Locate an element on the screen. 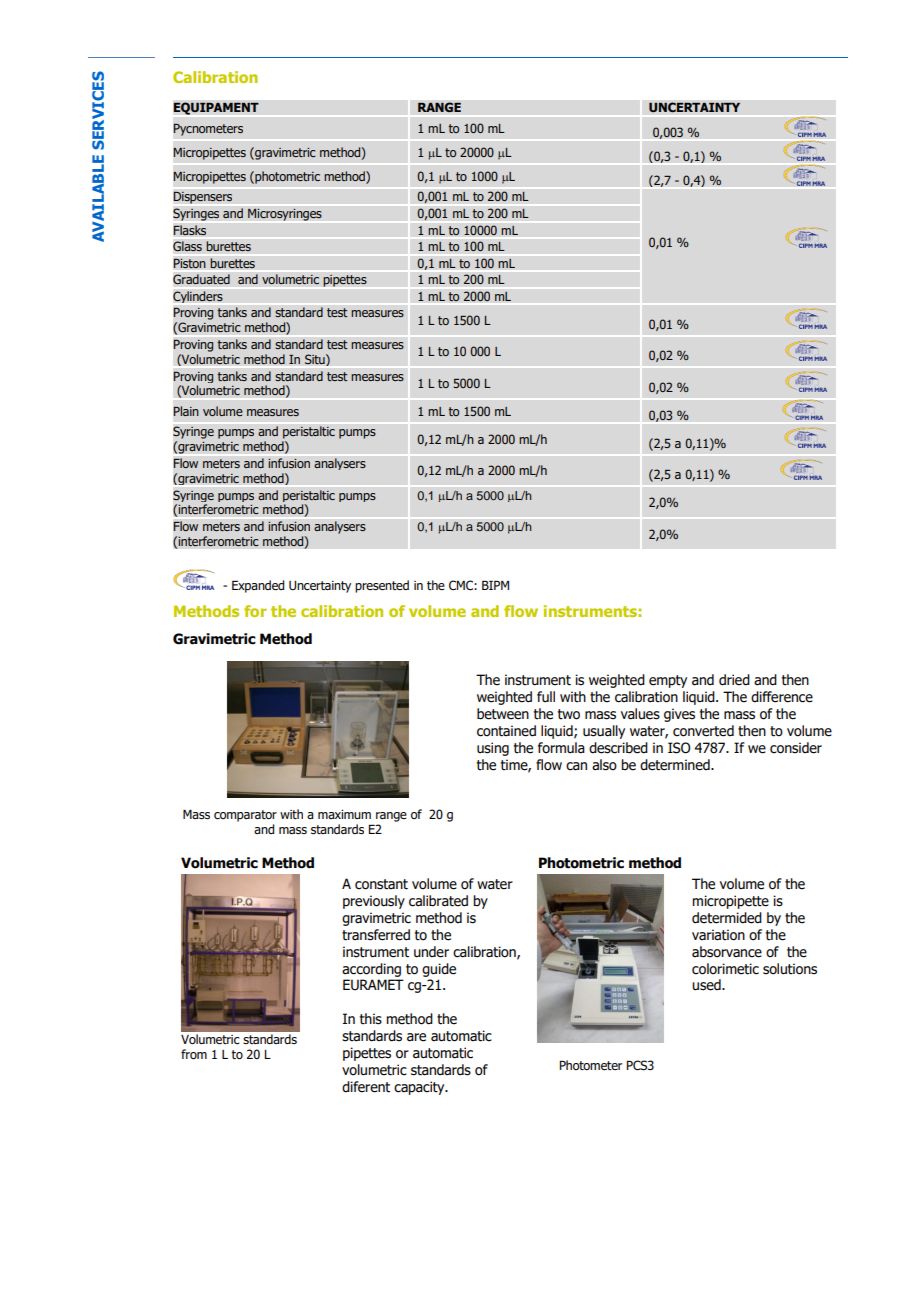  Plain is located at coordinates (186, 411).
